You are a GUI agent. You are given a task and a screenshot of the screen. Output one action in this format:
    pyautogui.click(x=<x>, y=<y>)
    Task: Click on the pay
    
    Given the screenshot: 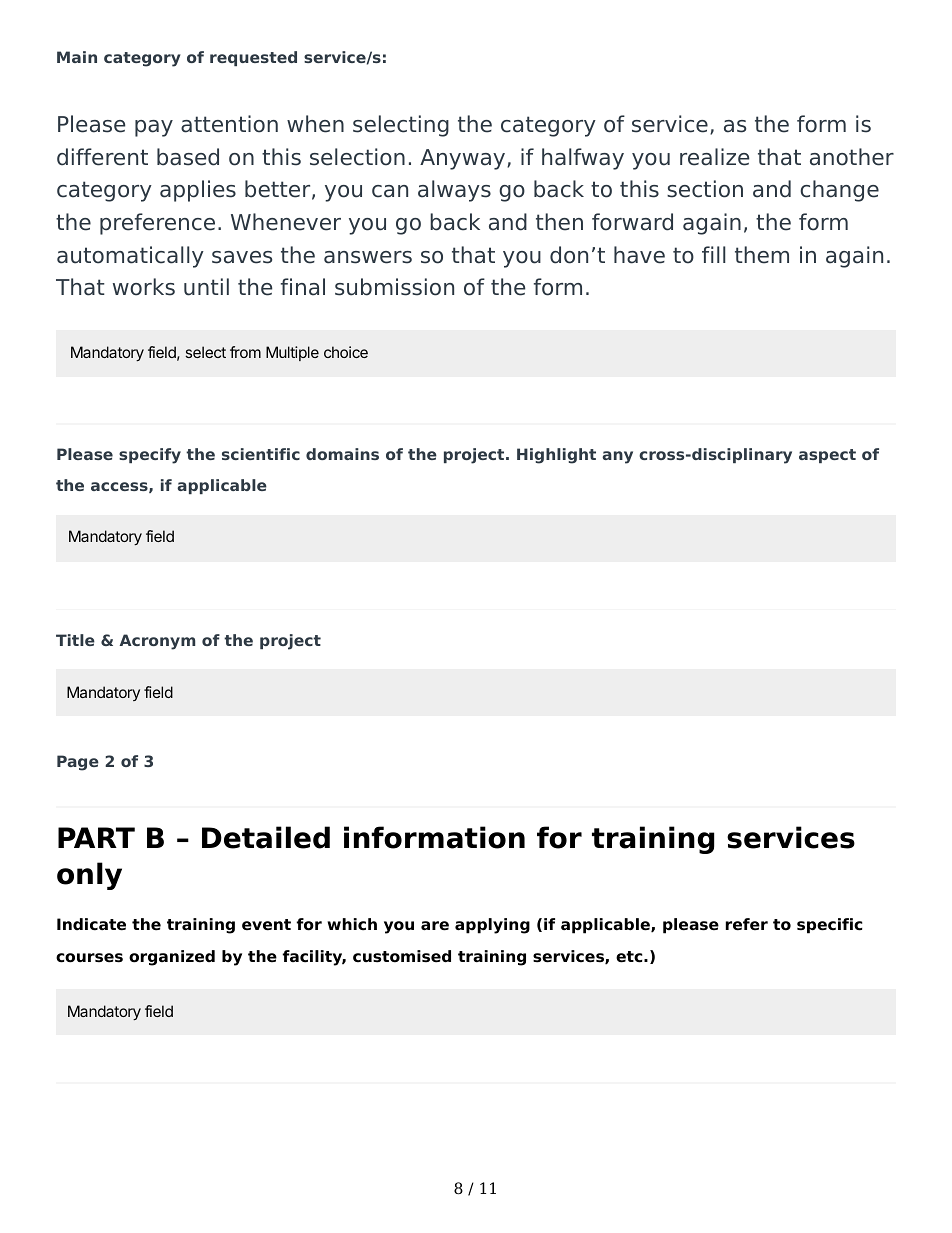 What is the action you would take?
    pyautogui.click(x=154, y=128)
